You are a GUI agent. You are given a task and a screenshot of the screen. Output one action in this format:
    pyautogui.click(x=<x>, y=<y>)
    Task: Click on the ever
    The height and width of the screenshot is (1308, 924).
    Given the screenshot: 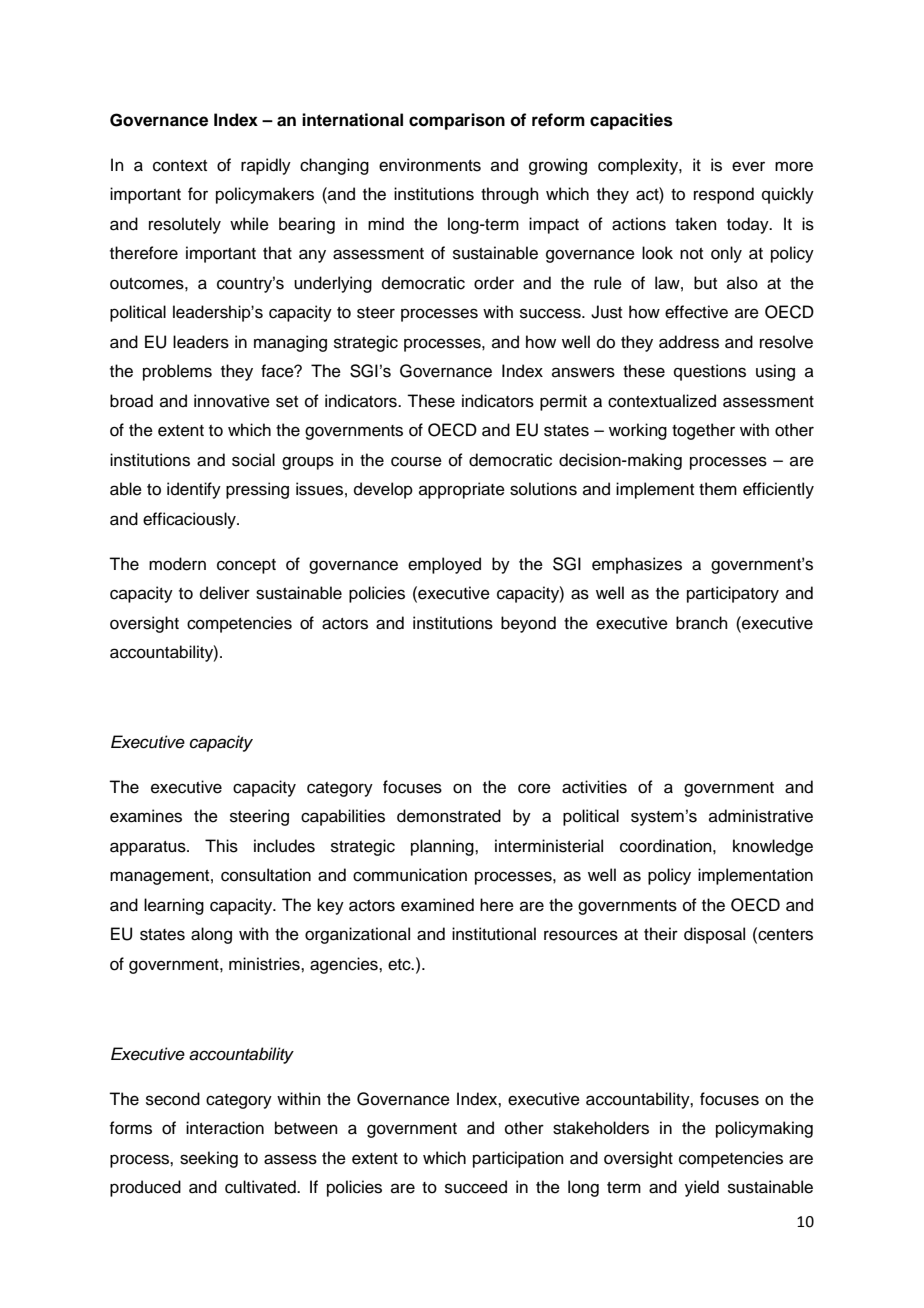 What is the action you would take?
    pyautogui.click(x=748, y=166)
